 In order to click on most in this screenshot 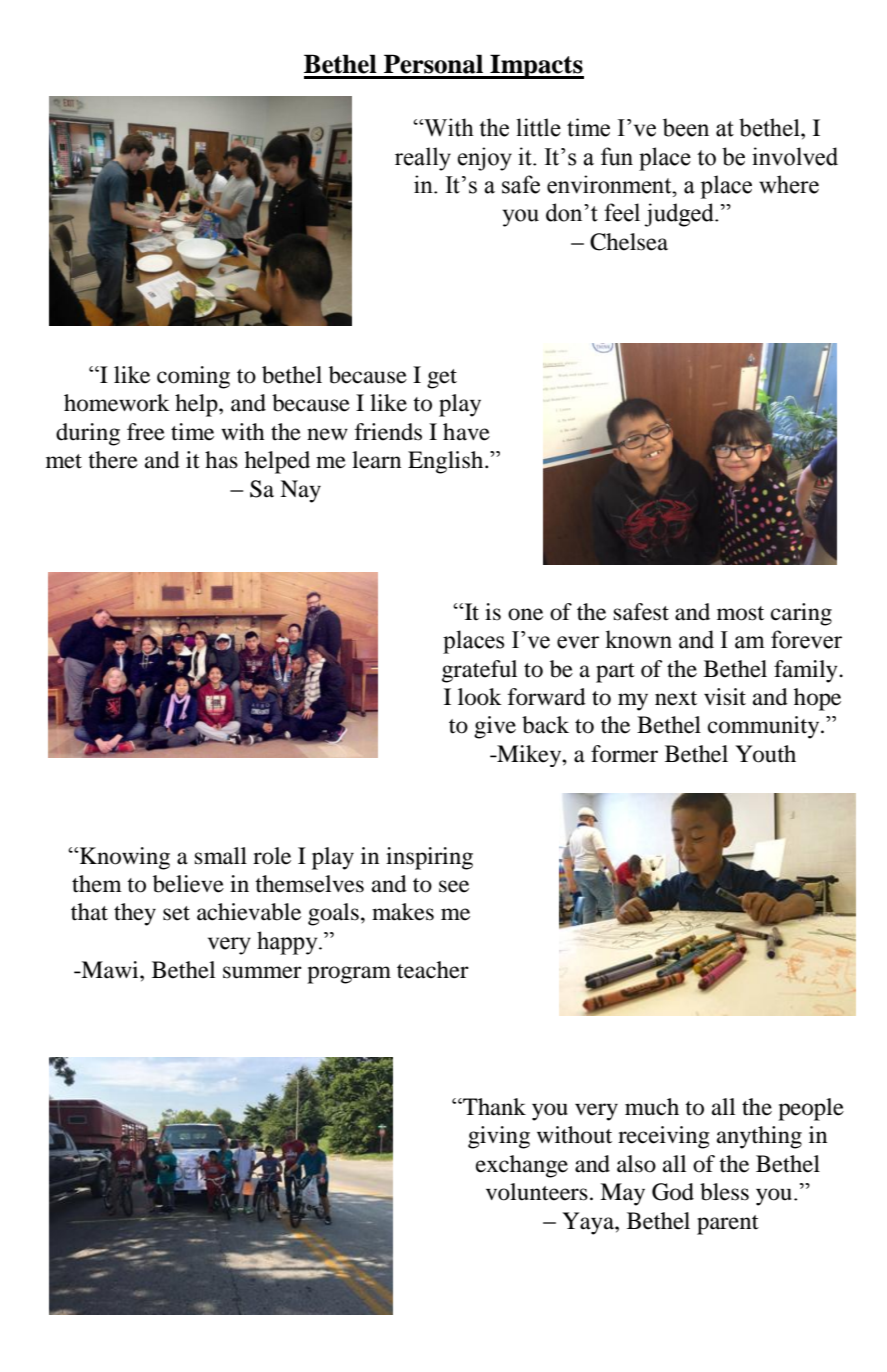, I will do `click(740, 613)`.
